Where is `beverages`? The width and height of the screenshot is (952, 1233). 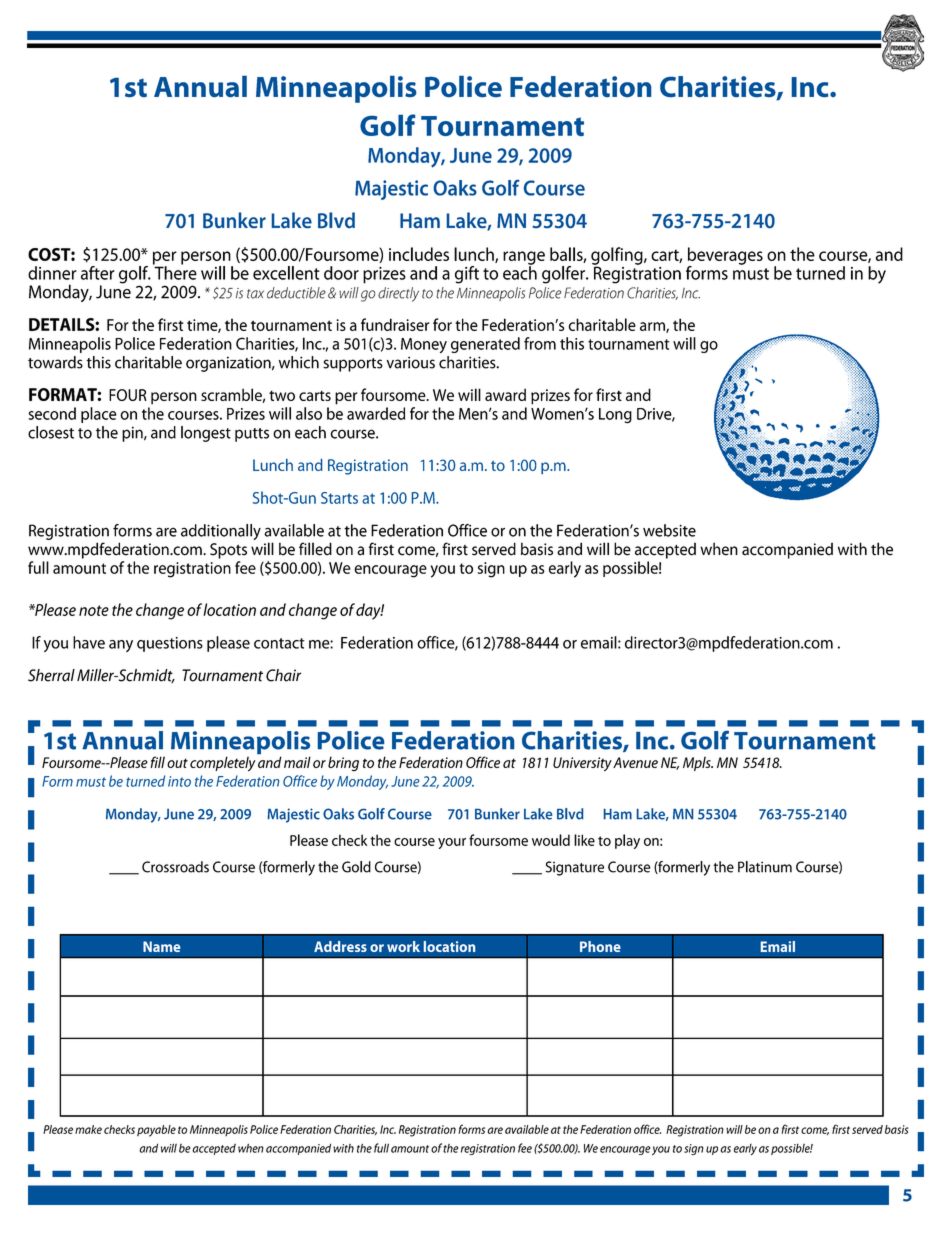 beverages is located at coordinates (725, 257).
